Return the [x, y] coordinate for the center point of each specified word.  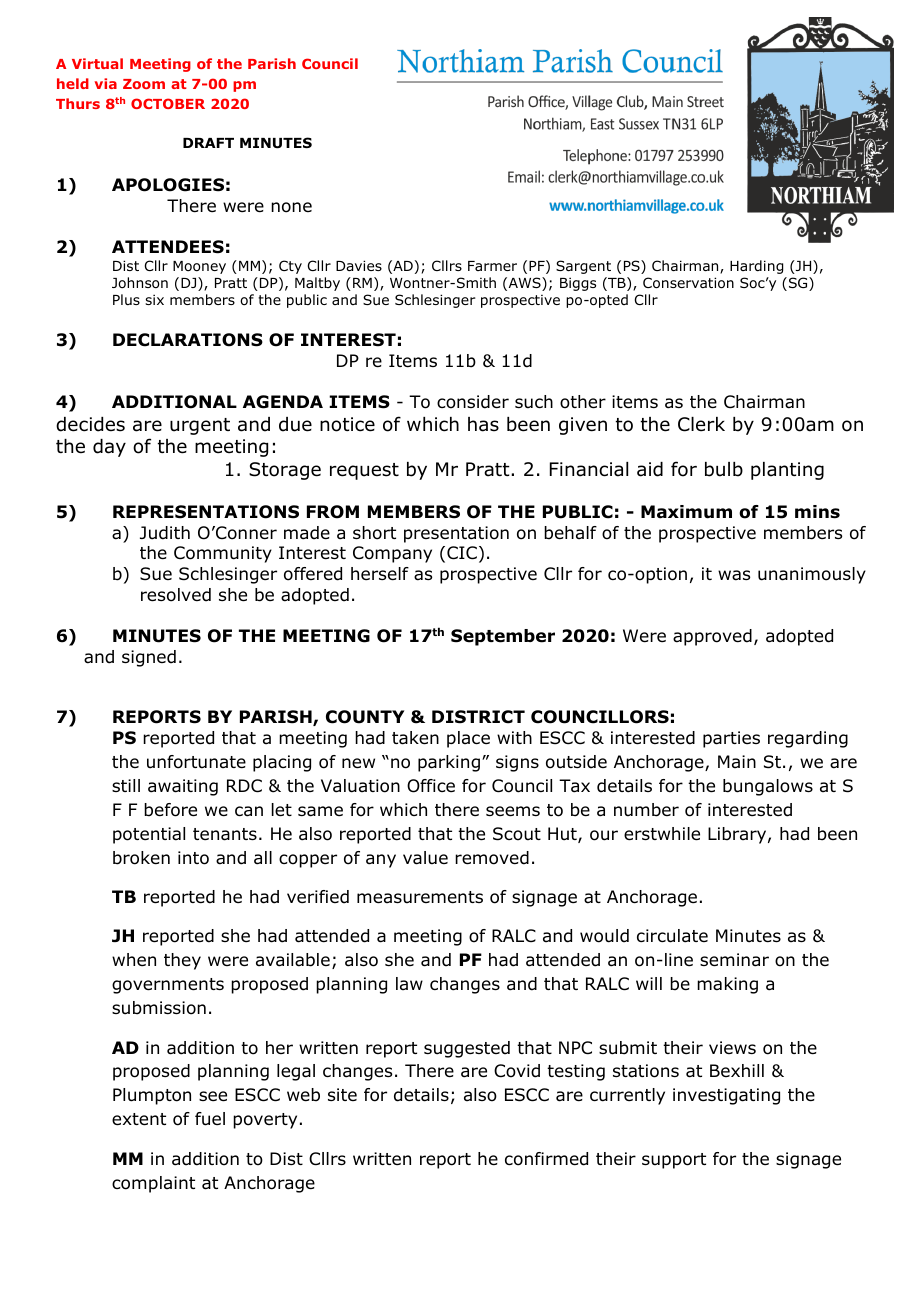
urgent [200, 426]
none [291, 207]
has [483, 424]
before [170, 810]
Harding [756, 267]
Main [737, 761]
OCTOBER [168, 103]
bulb [724, 469]
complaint [153, 1184]
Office [431, 786]
